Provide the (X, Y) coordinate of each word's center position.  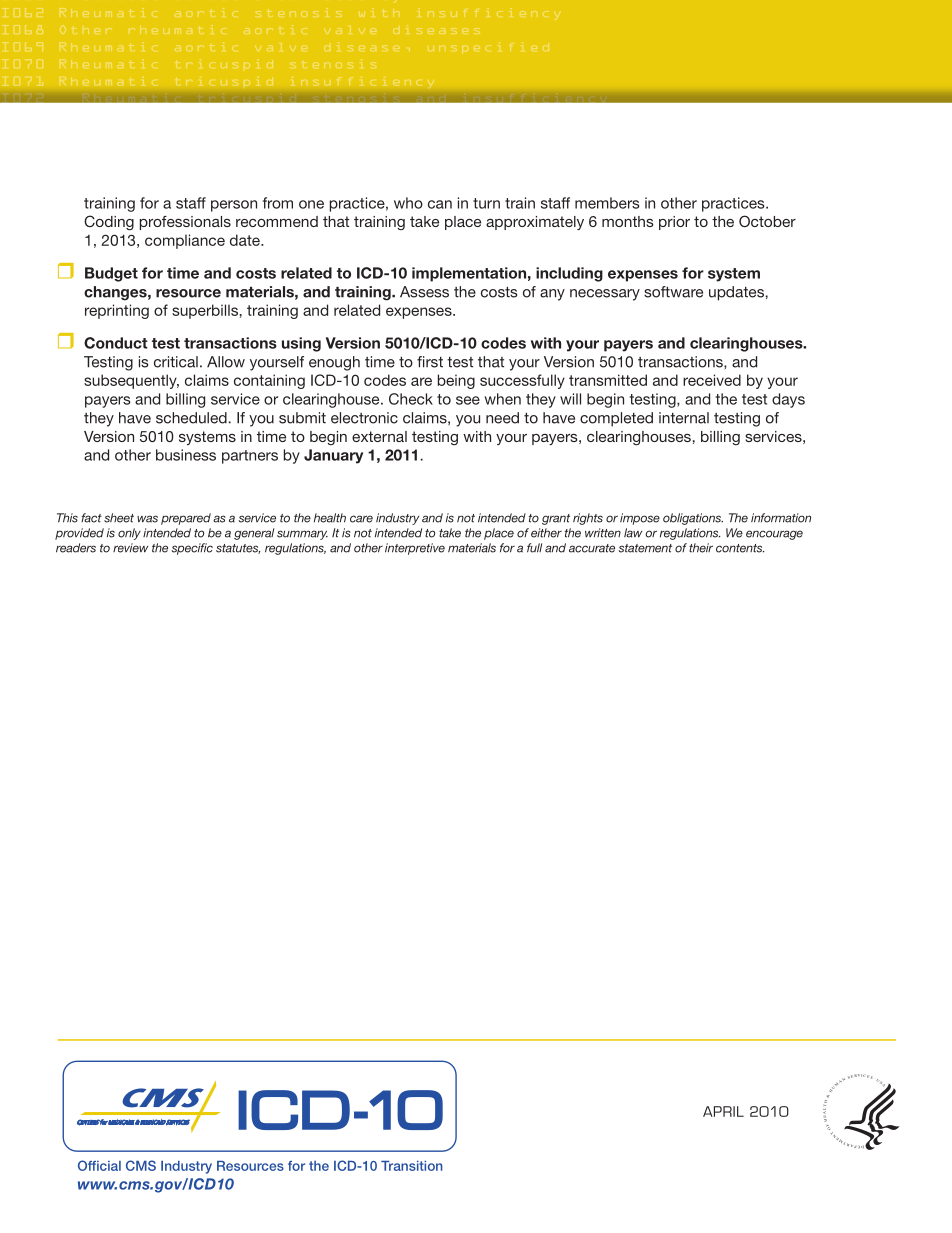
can (440, 204)
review (130, 548)
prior (674, 223)
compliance (185, 241)
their (701, 548)
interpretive (415, 549)
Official (99, 1165)
